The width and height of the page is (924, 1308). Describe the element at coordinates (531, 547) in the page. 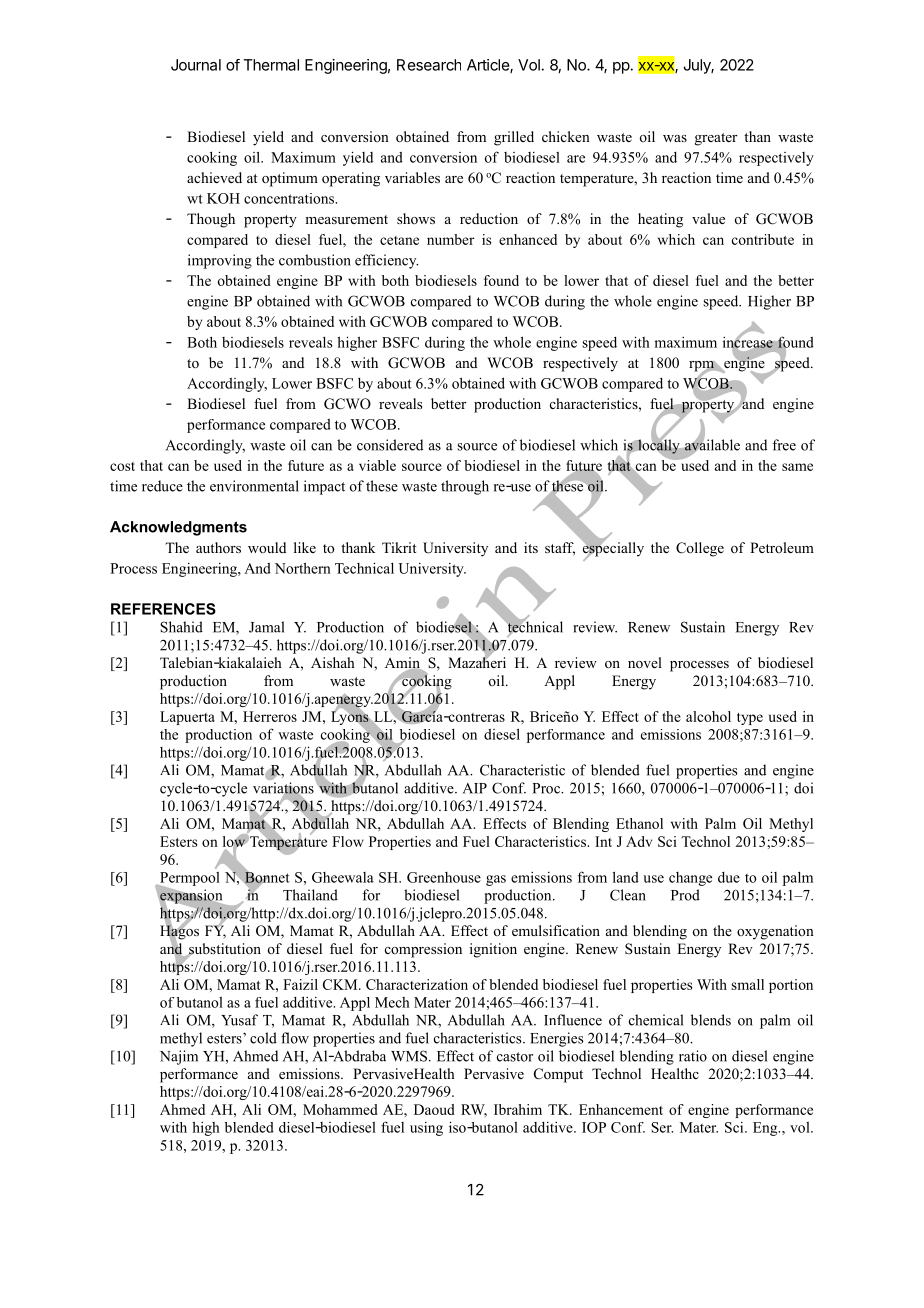

I see `its` at that location.
